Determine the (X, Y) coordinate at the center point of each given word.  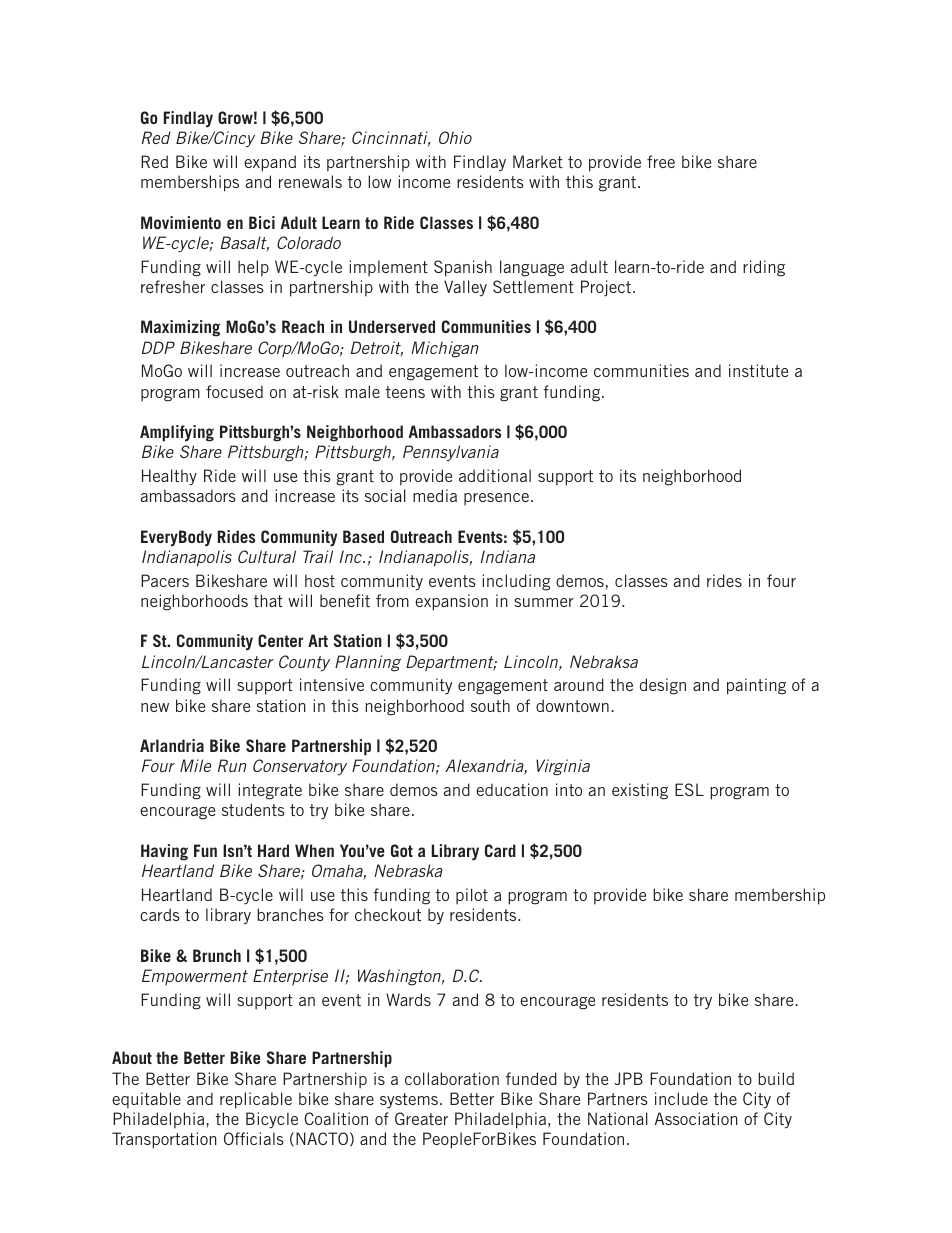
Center (280, 640)
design (663, 686)
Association (696, 1118)
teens (405, 392)
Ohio (455, 137)
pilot (472, 896)
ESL (689, 789)
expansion (451, 602)
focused (234, 391)
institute (758, 370)
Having (164, 852)
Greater (421, 1118)
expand (270, 163)
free (661, 161)
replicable (256, 1100)
